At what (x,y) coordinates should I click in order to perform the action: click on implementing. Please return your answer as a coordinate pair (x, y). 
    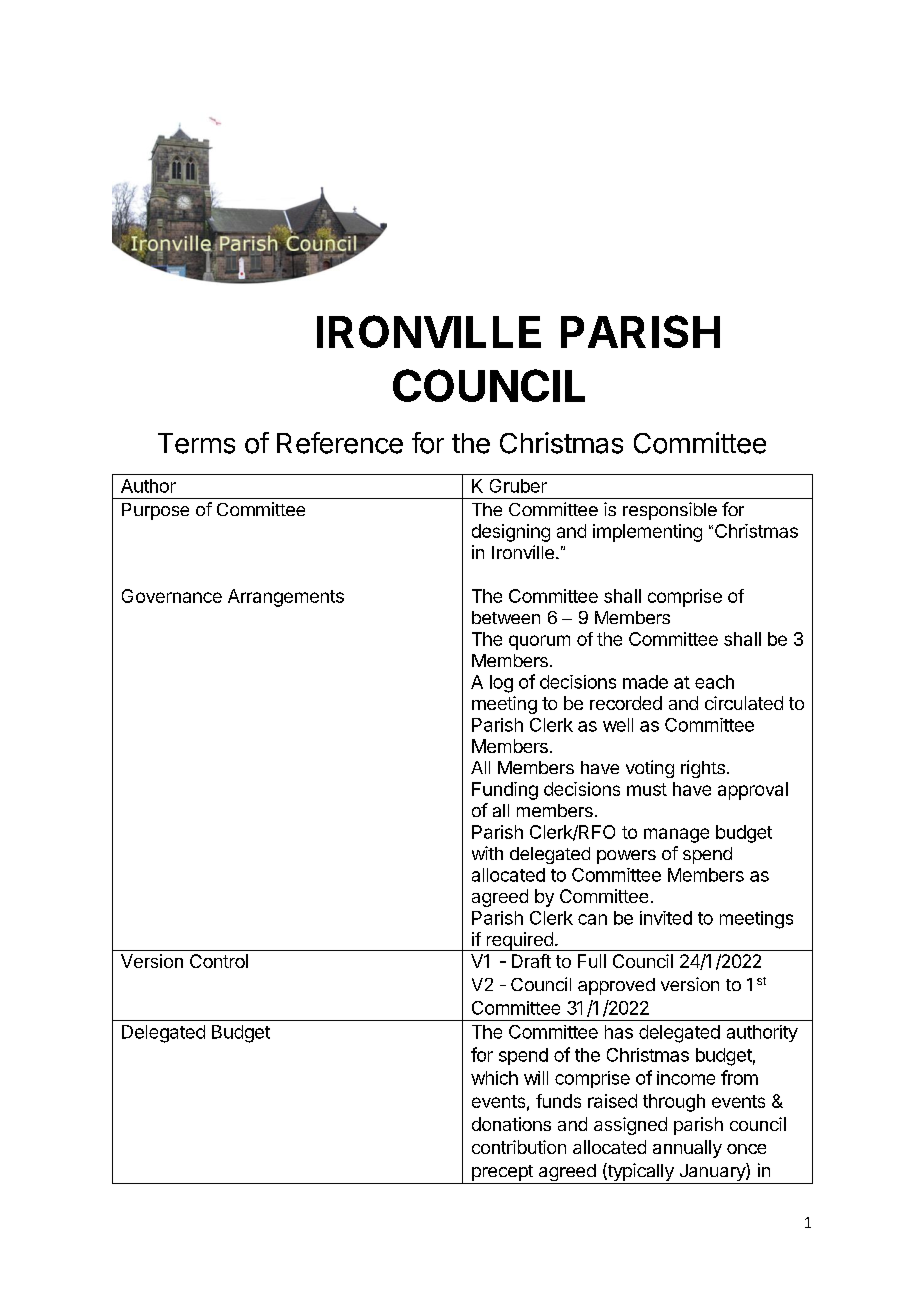
    Looking at the image, I should click on (647, 533).
